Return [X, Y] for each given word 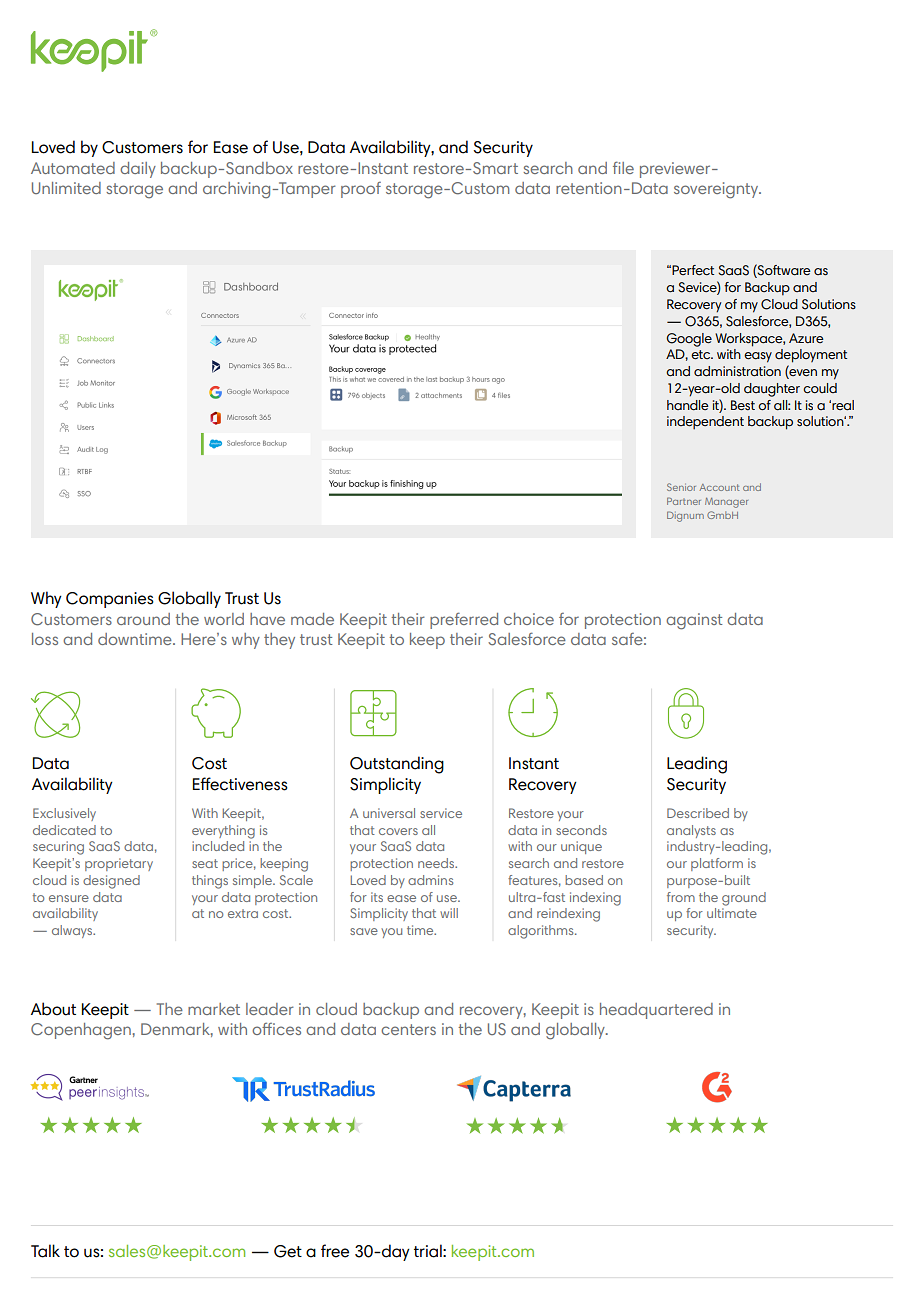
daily [138, 170]
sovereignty [717, 190]
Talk [45, 1251]
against [694, 621]
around [143, 619]
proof [361, 190]
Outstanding [397, 765]
